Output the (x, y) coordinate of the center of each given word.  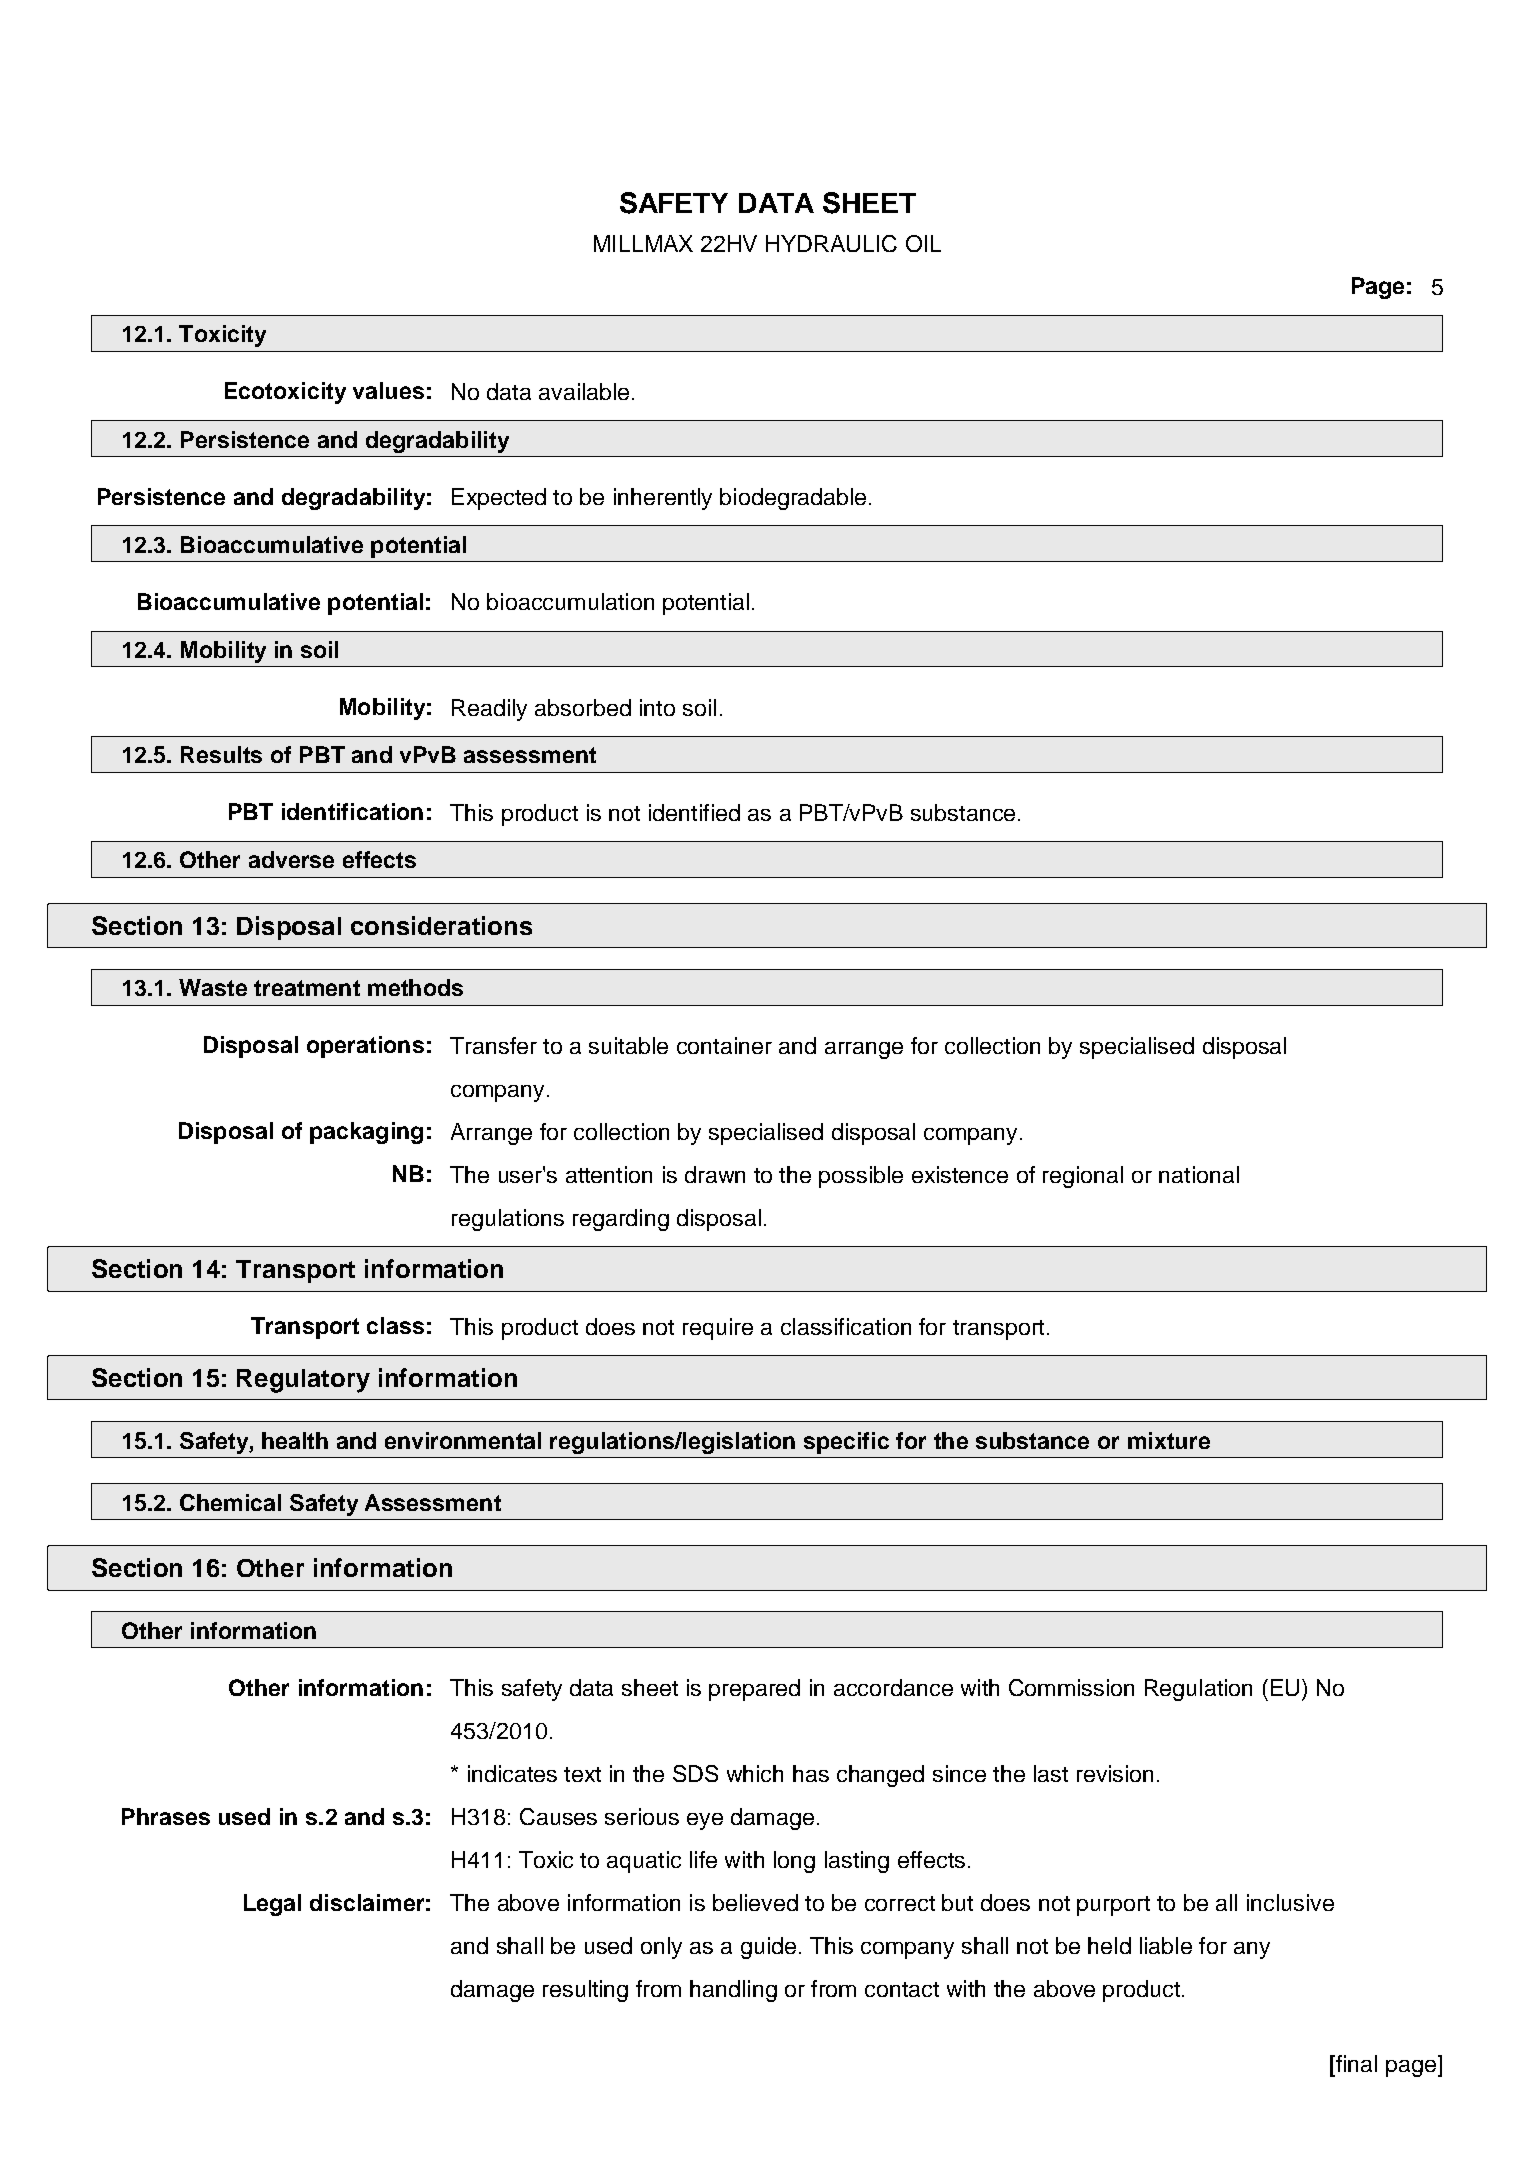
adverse (291, 859)
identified (694, 812)
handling (733, 1991)
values (388, 390)
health (295, 1440)
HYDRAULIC (831, 243)
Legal (272, 1905)
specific (846, 1443)
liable (1166, 1945)
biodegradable (793, 499)
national (1199, 1174)
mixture (1169, 1440)
